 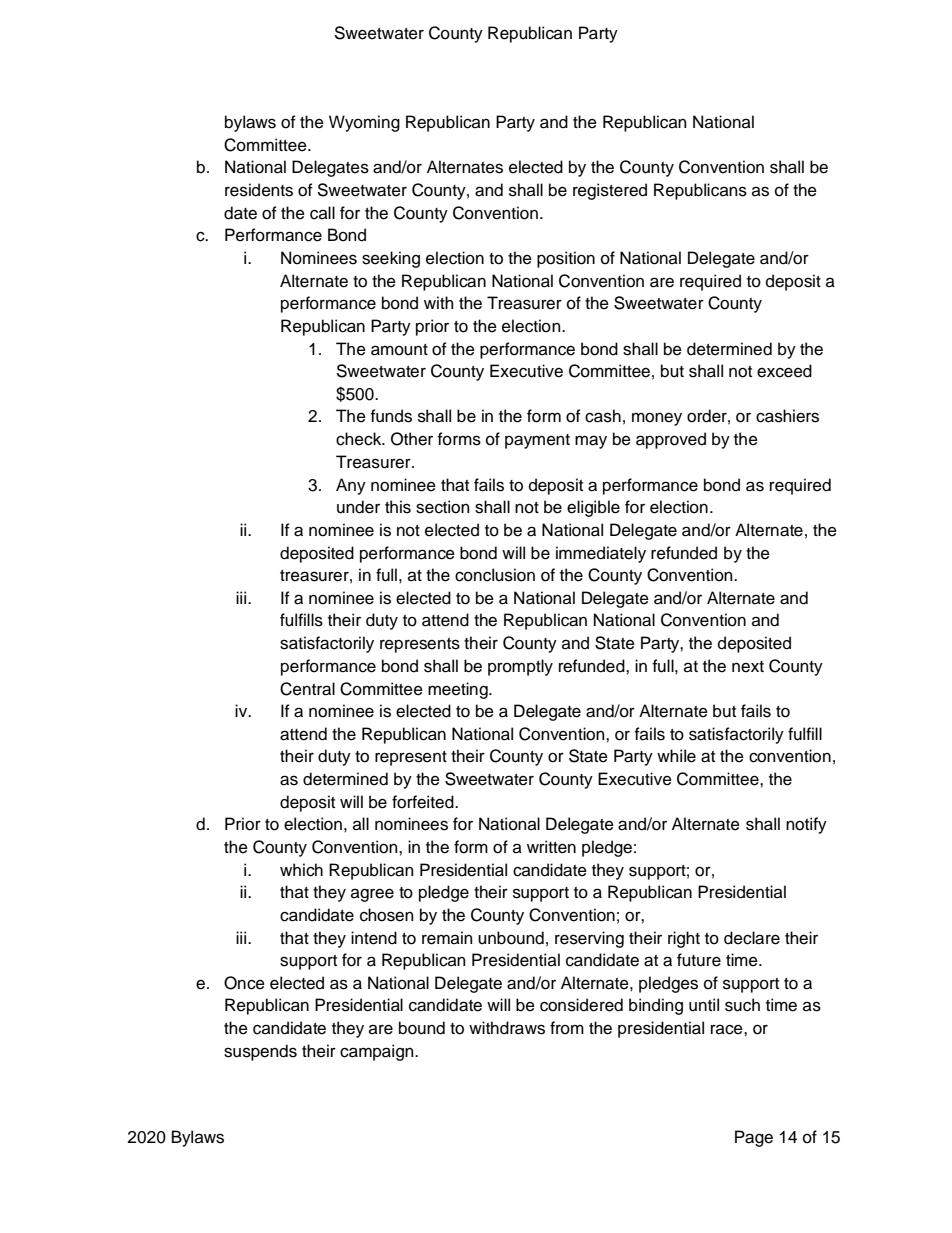 I want to click on from, so click(x=567, y=1028).
